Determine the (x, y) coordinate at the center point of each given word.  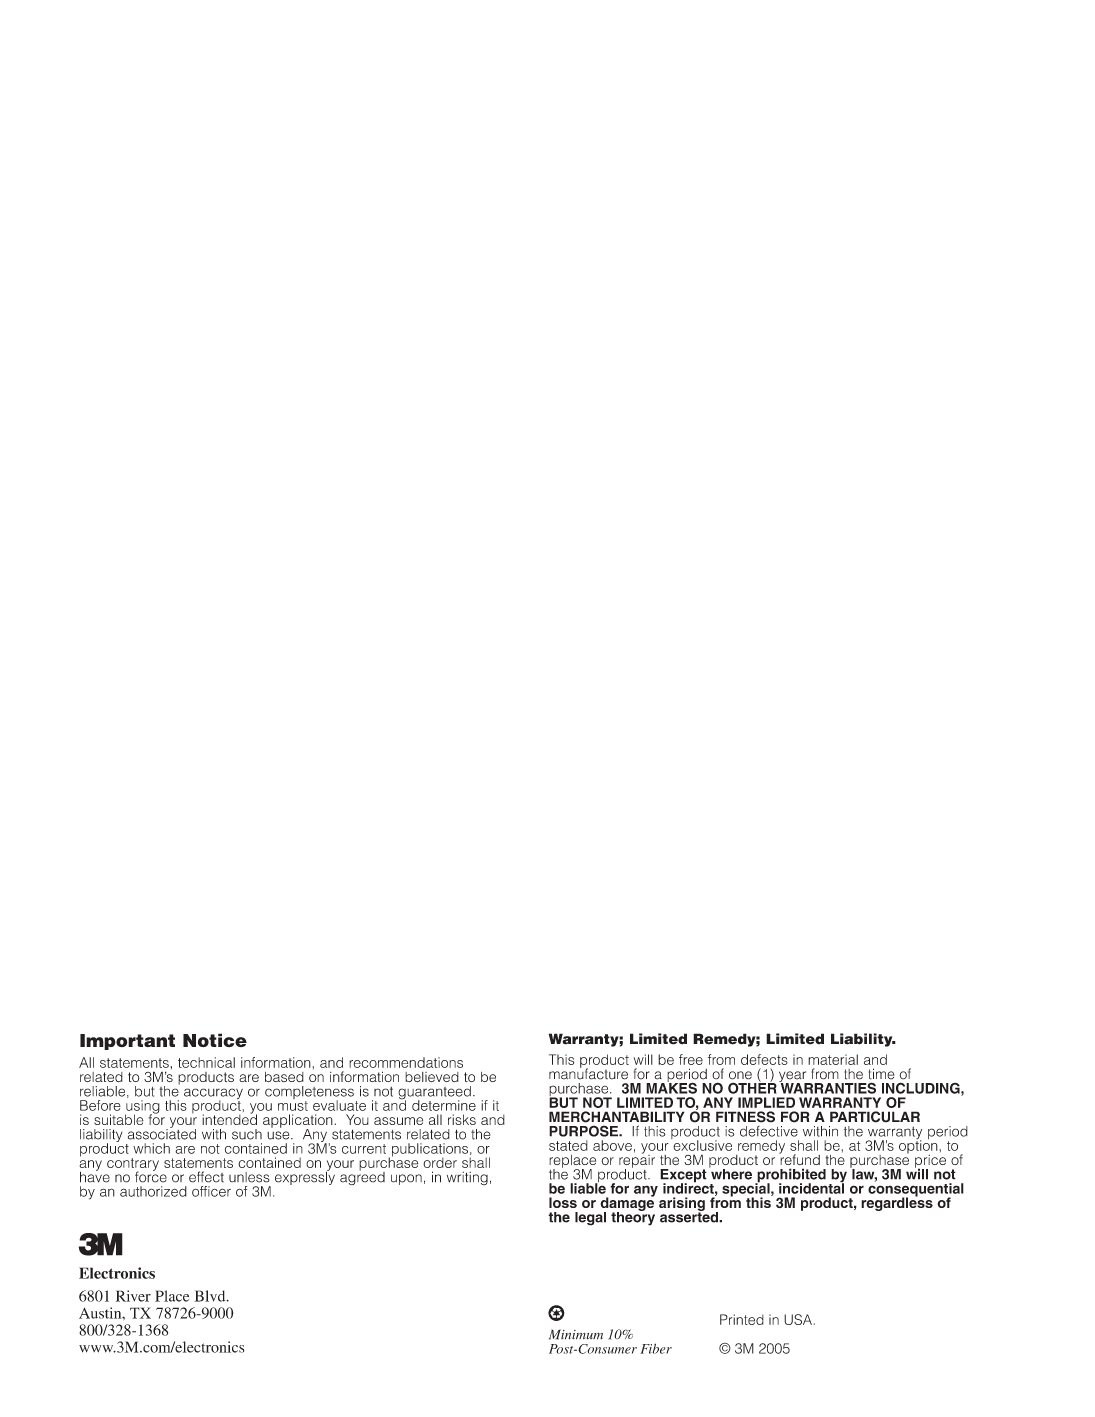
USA (798, 1319)
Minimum (576, 1334)
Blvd (211, 1296)
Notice (215, 1040)
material (833, 1059)
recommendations (406, 1062)
